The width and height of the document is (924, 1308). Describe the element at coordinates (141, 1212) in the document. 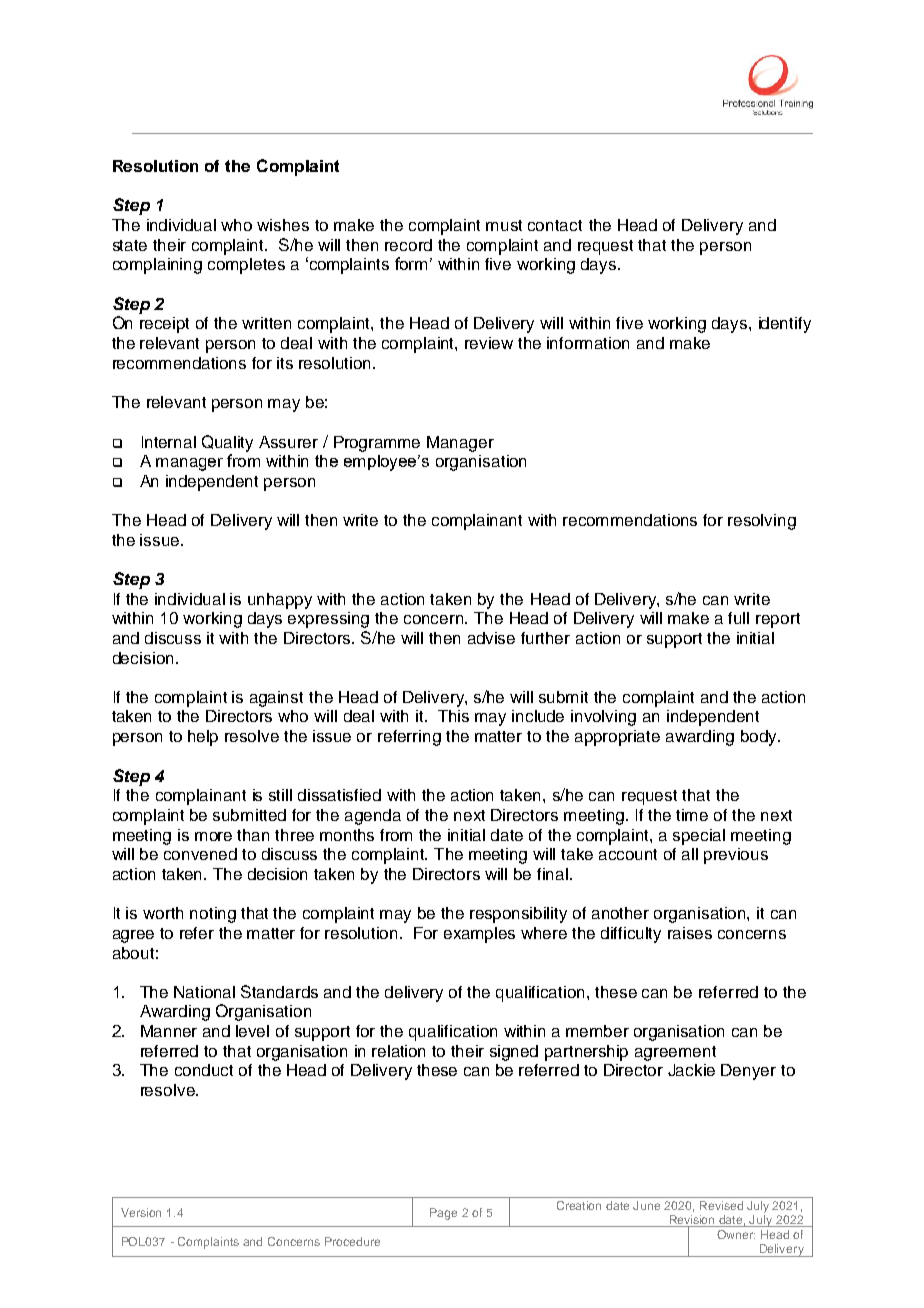

I see `Version` at that location.
